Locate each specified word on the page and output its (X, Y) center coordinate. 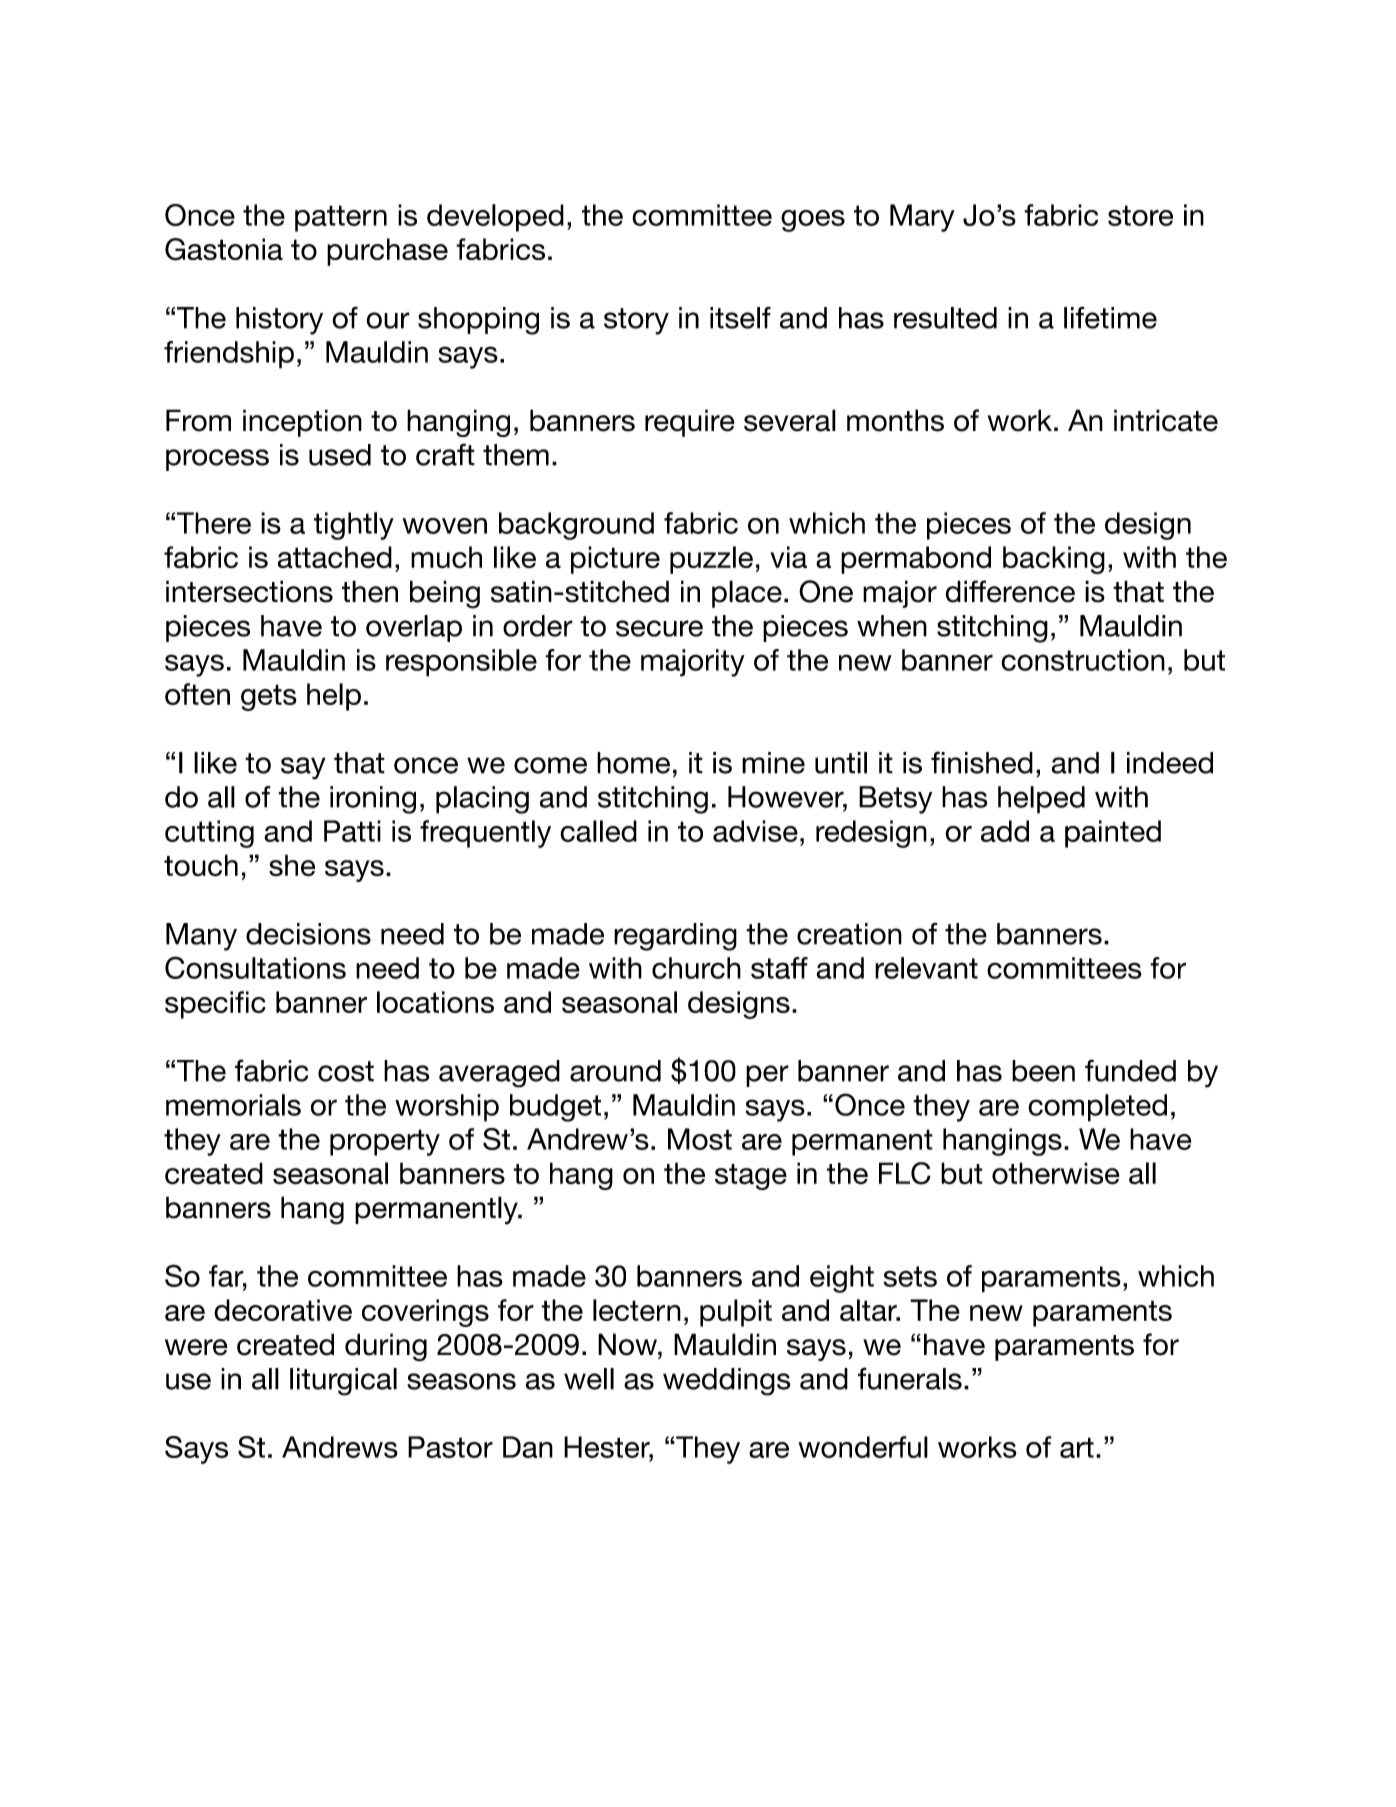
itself (740, 318)
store (1140, 215)
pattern (341, 218)
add (1005, 831)
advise (755, 831)
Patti (352, 831)
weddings (727, 1382)
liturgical (343, 1382)
